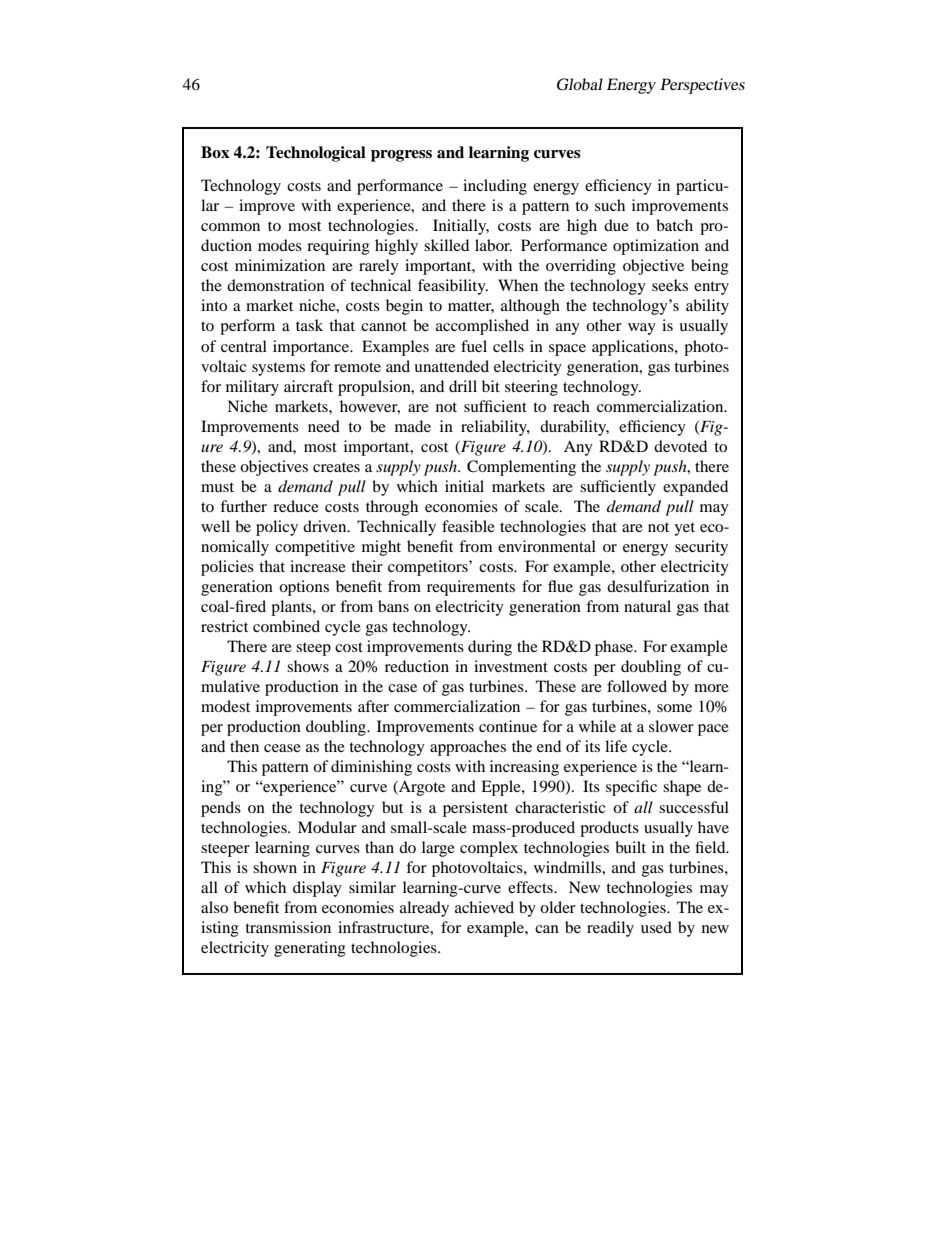 The image size is (952, 1233). I want to click on central, so click(244, 346).
